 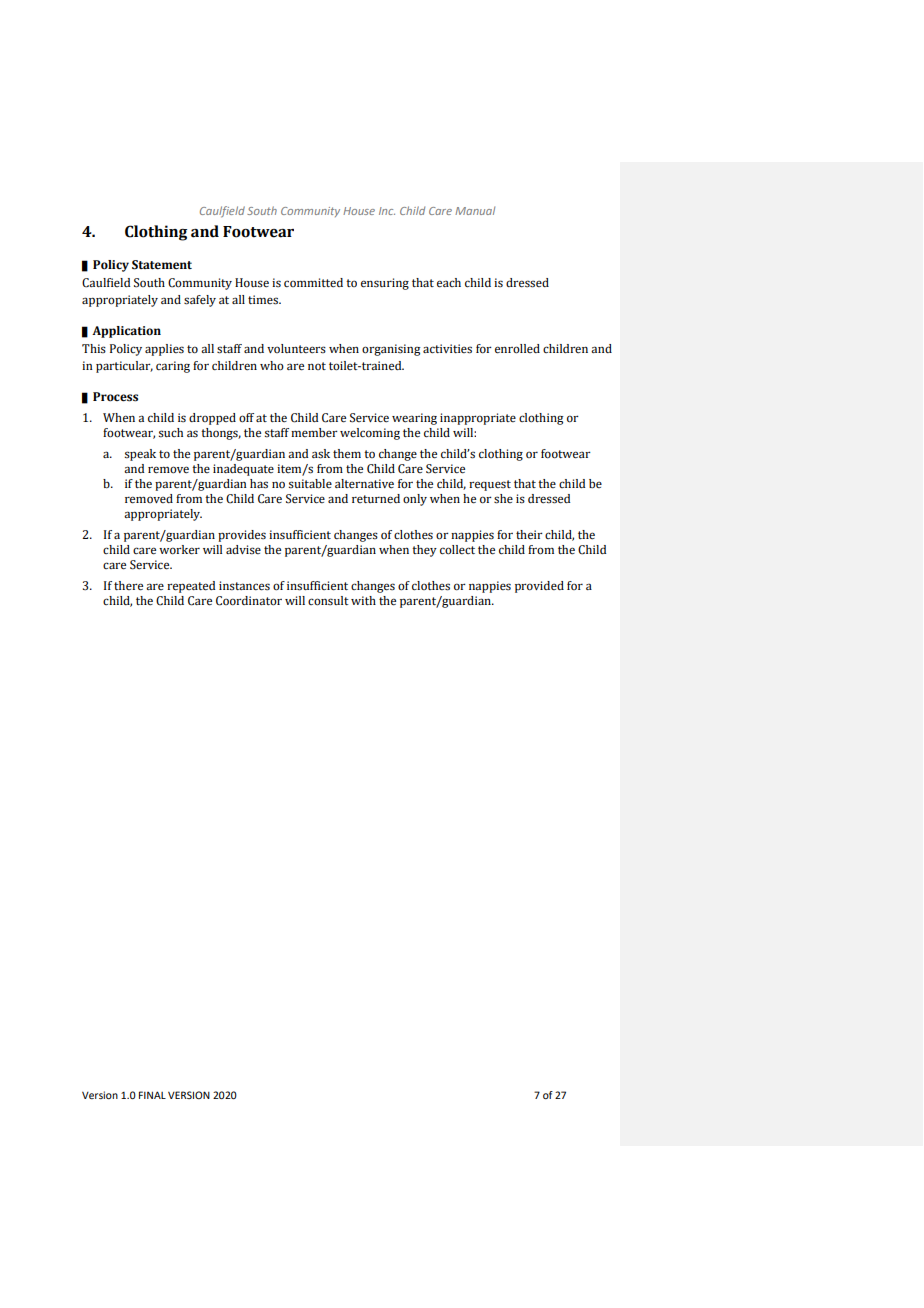 I want to click on she, so click(x=503, y=499).
